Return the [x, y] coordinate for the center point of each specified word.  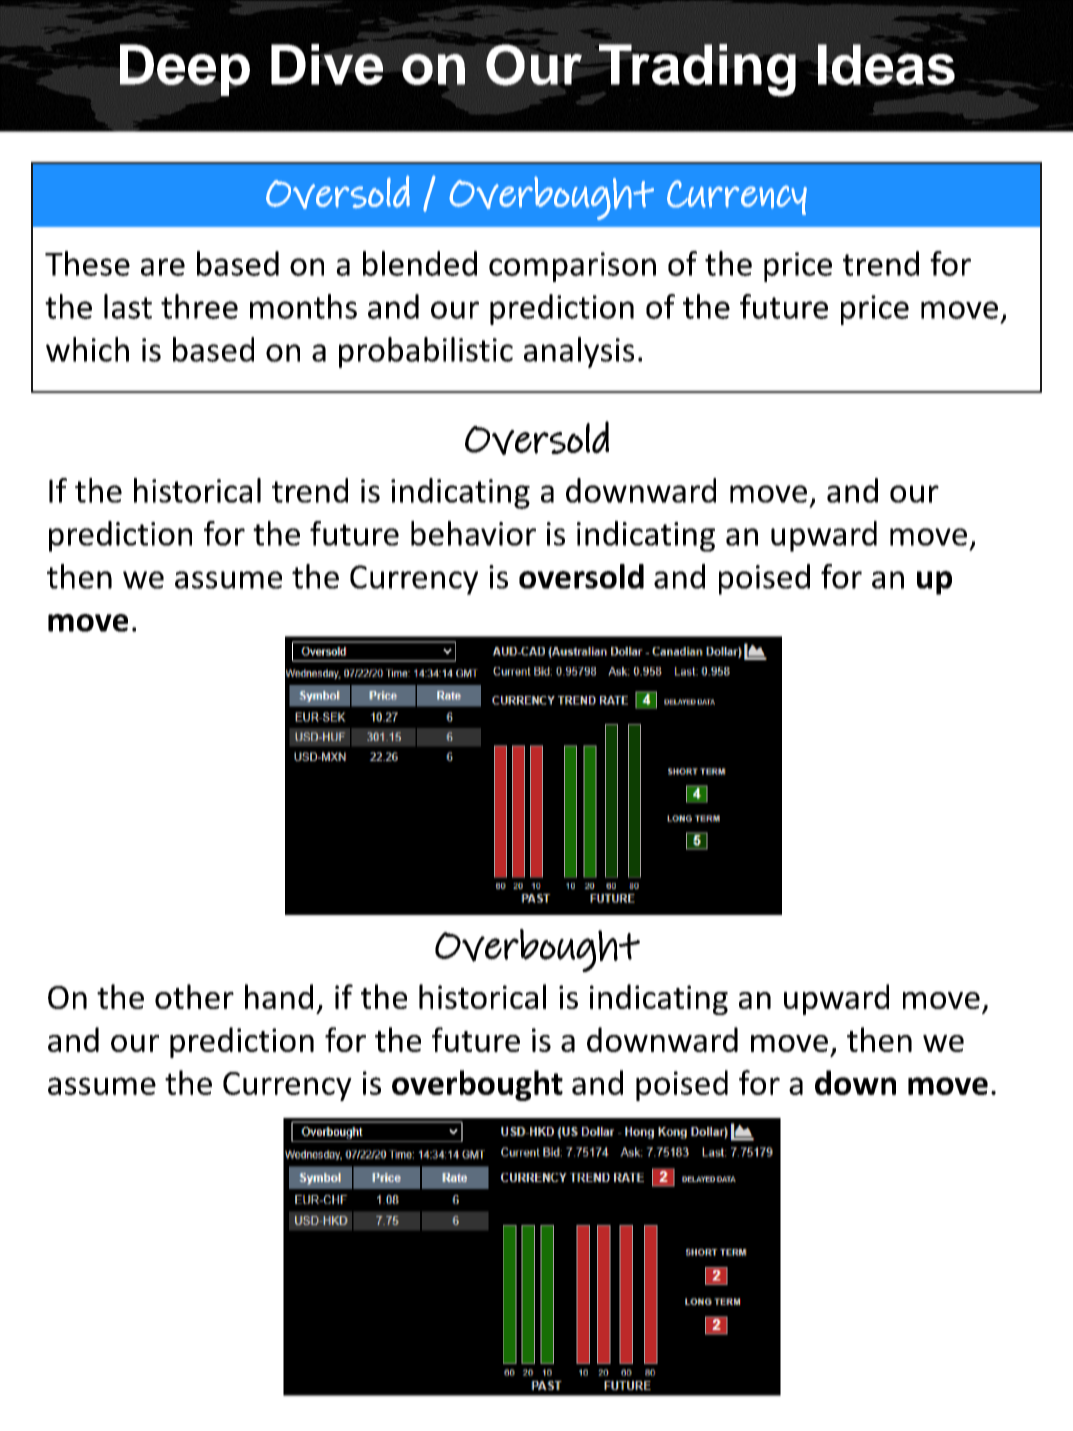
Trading [697, 70]
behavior [473, 533]
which [87, 349]
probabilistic [426, 352]
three [199, 306]
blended [420, 263]
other [194, 996]
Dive [327, 63]
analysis [579, 352]
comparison [572, 267]
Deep [185, 70]
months [303, 306]
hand [279, 996]
